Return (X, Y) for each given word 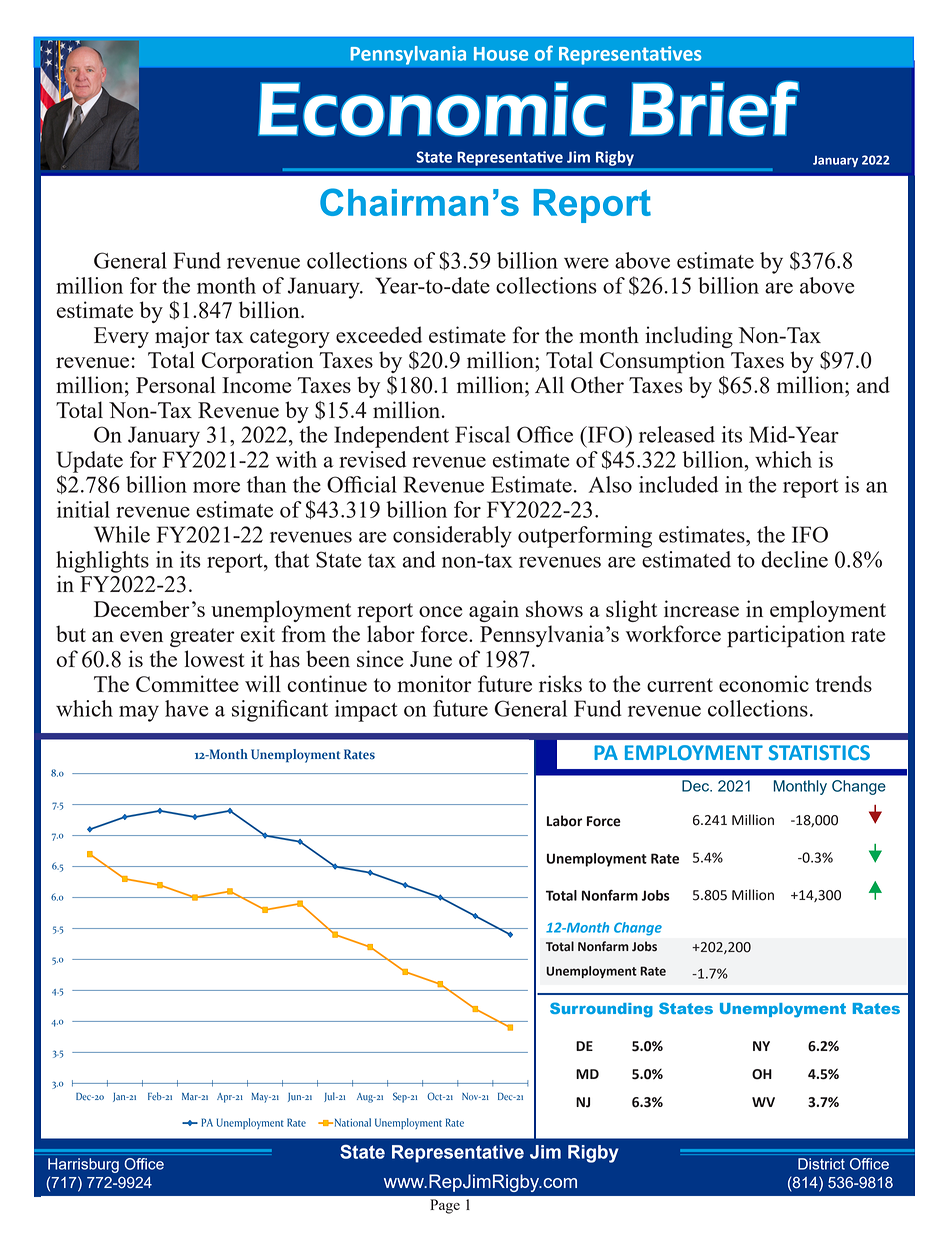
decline (794, 559)
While (122, 534)
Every (121, 337)
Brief (714, 109)
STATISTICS (819, 753)
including (689, 337)
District (821, 1164)
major (182, 337)
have (186, 708)
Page (445, 1206)
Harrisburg (83, 1165)
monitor (434, 683)
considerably (452, 537)
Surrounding (601, 1010)
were (586, 263)
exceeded (379, 334)
